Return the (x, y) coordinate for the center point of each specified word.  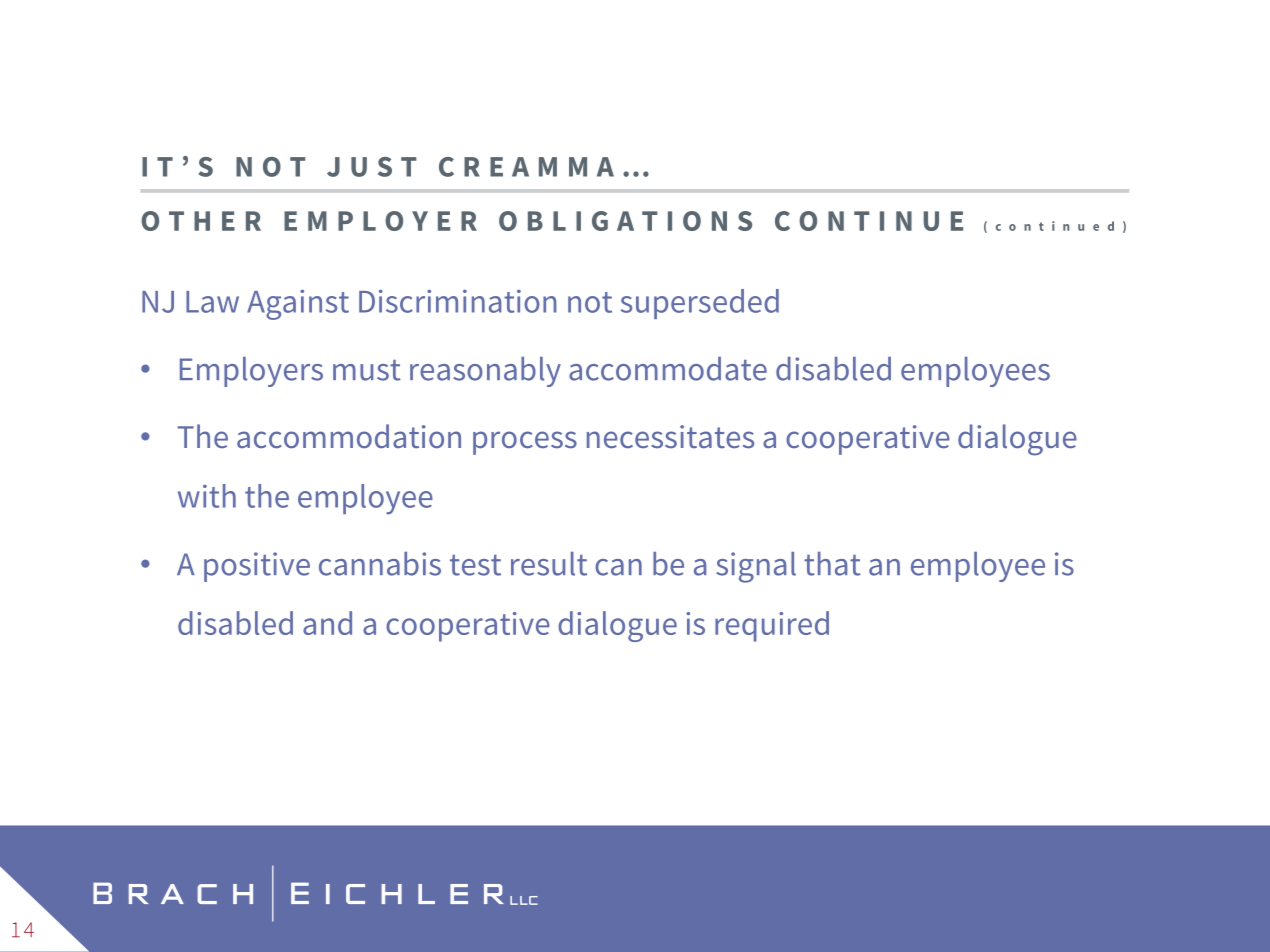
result (549, 564)
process (525, 443)
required (772, 626)
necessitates (670, 437)
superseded (700, 304)
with (207, 496)
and (327, 623)
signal (756, 567)
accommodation (349, 436)
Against (298, 304)
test (475, 565)
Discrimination (457, 301)
